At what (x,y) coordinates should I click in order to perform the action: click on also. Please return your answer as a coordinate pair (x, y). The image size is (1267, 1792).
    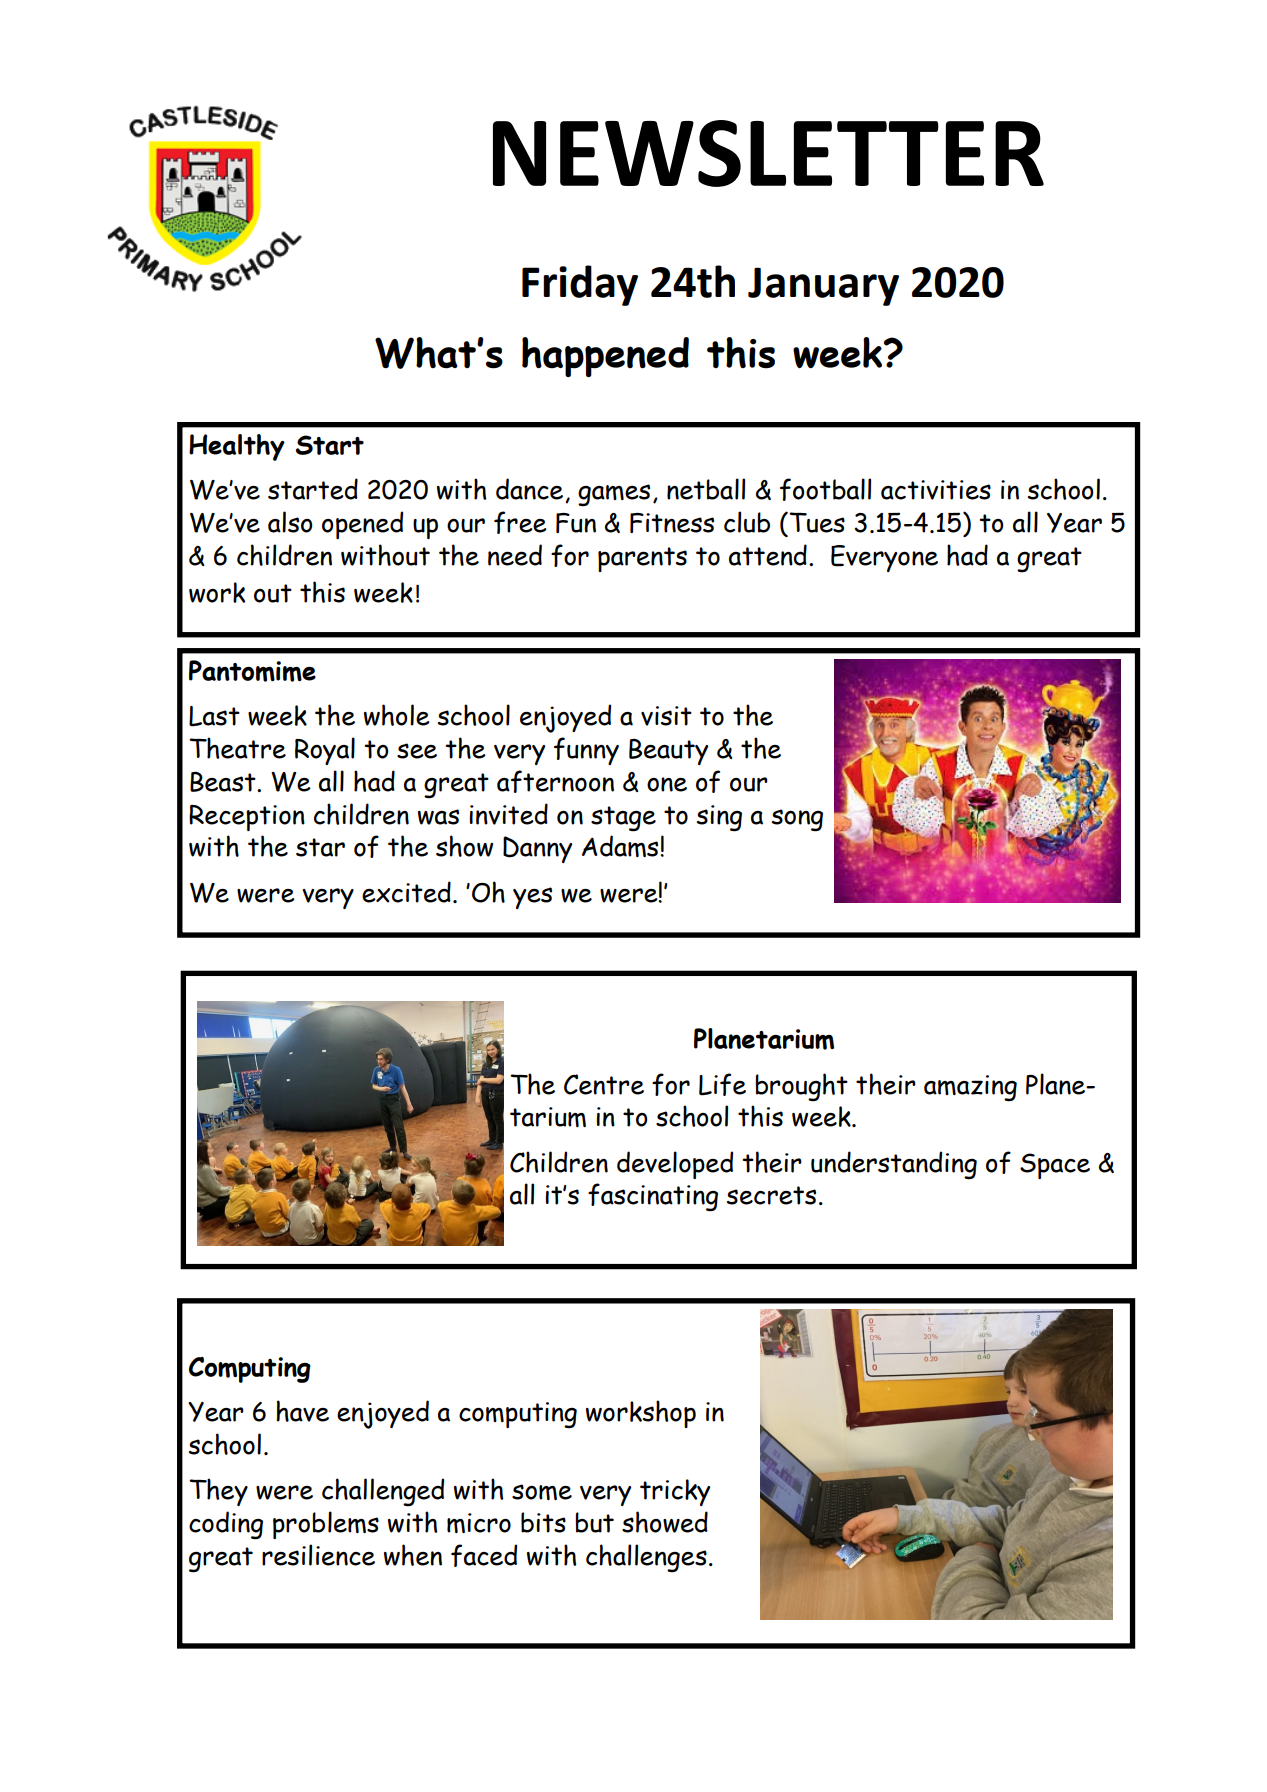
    Looking at the image, I should click on (290, 522).
